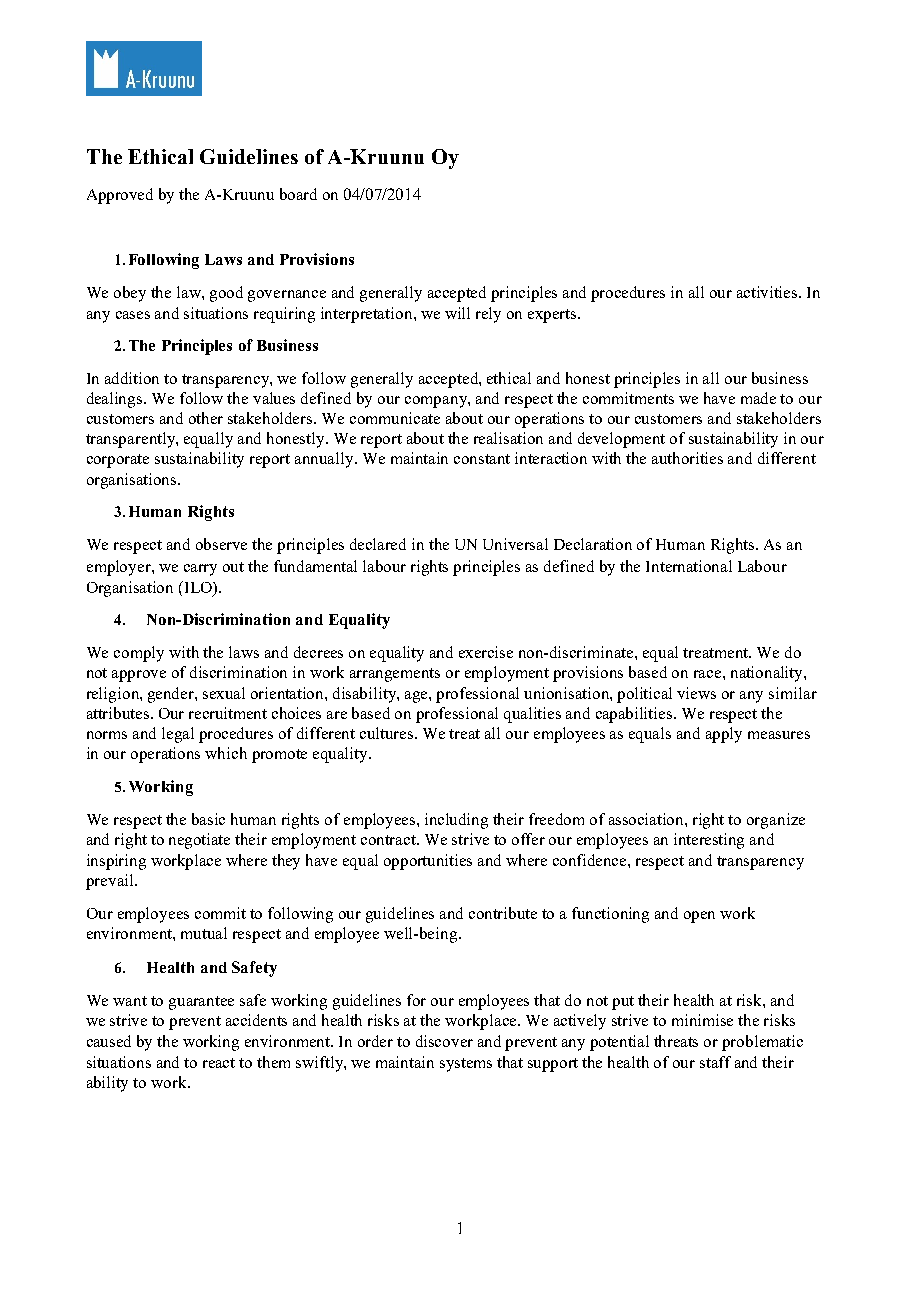 The height and width of the image is (1308, 924). I want to click on observe, so click(221, 544).
